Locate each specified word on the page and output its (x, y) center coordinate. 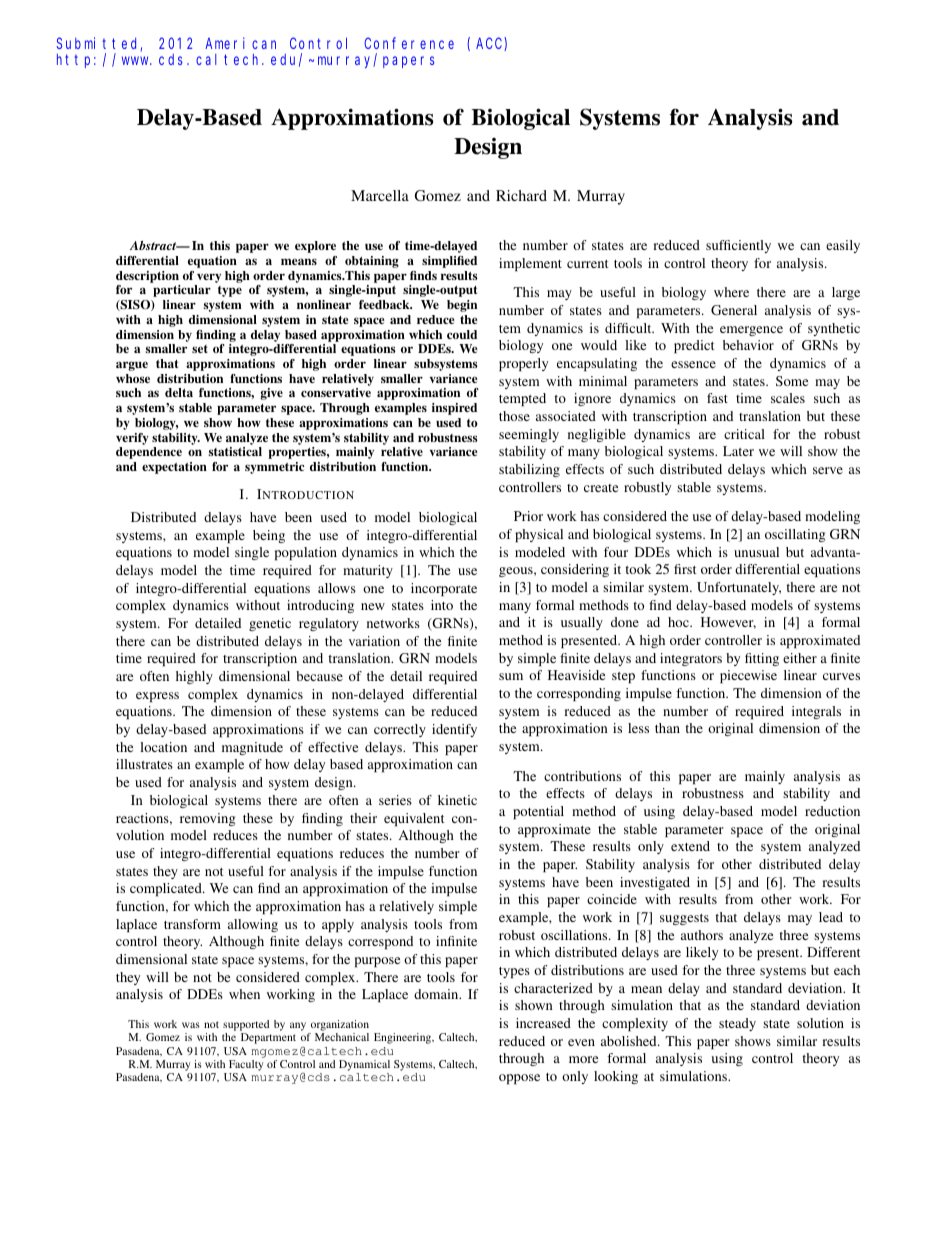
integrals (816, 712)
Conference (409, 43)
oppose (519, 1079)
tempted (522, 399)
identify (454, 730)
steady (737, 1024)
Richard (521, 195)
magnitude (252, 748)
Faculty (246, 1065)
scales (788, 398)
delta (179, 392)
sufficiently (738, 246)
